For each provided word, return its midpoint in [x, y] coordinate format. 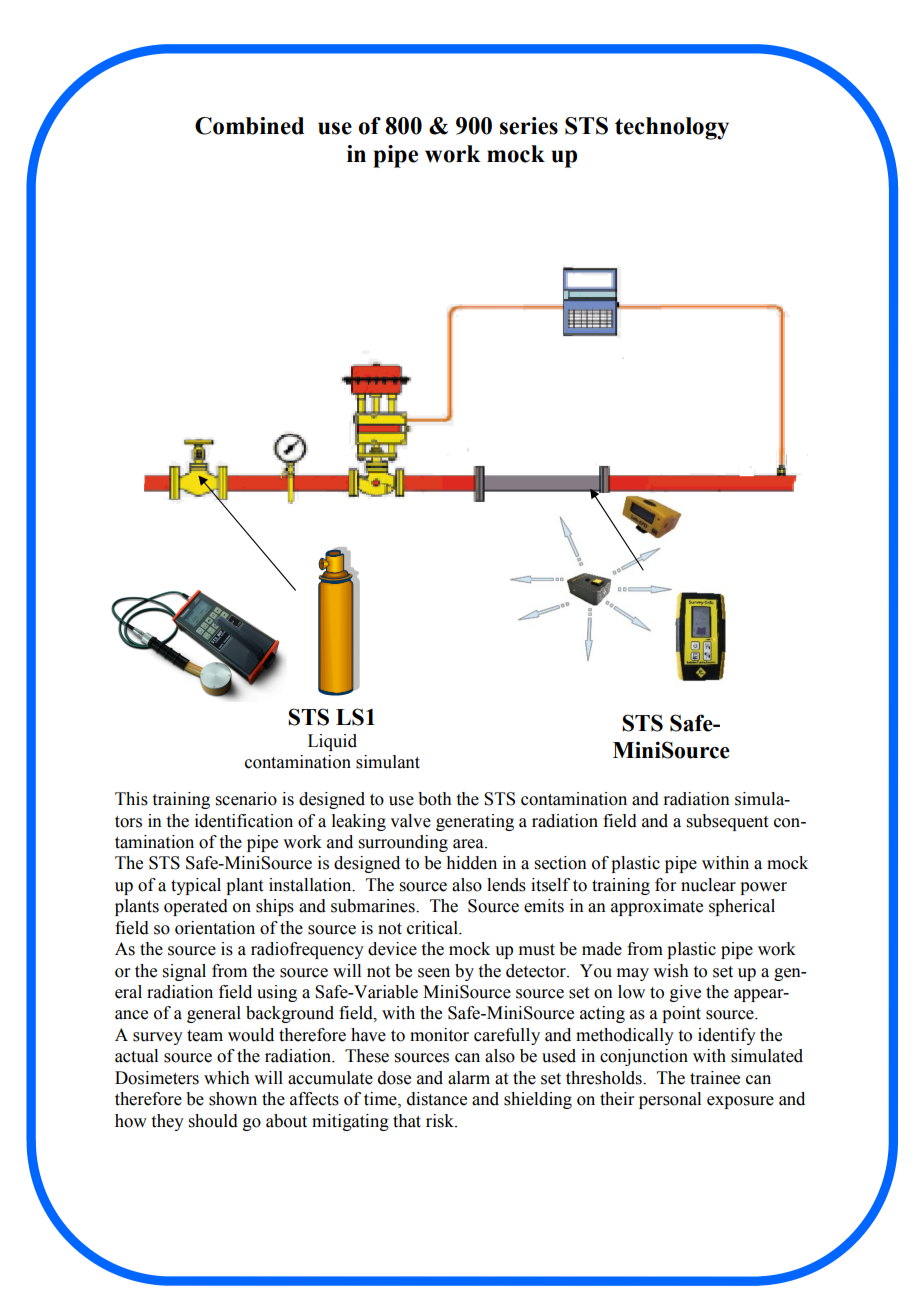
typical [196, 886]
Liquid [332, 742]
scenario [246, 799]
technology [672, 128]
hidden [471, 863]
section [561, 863]
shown [233, 1099]
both [435, 799]
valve [410, 821]
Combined [249, 126]
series [529, 126]
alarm [469, 1078]
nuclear [708, 885]
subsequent [727, 822]
